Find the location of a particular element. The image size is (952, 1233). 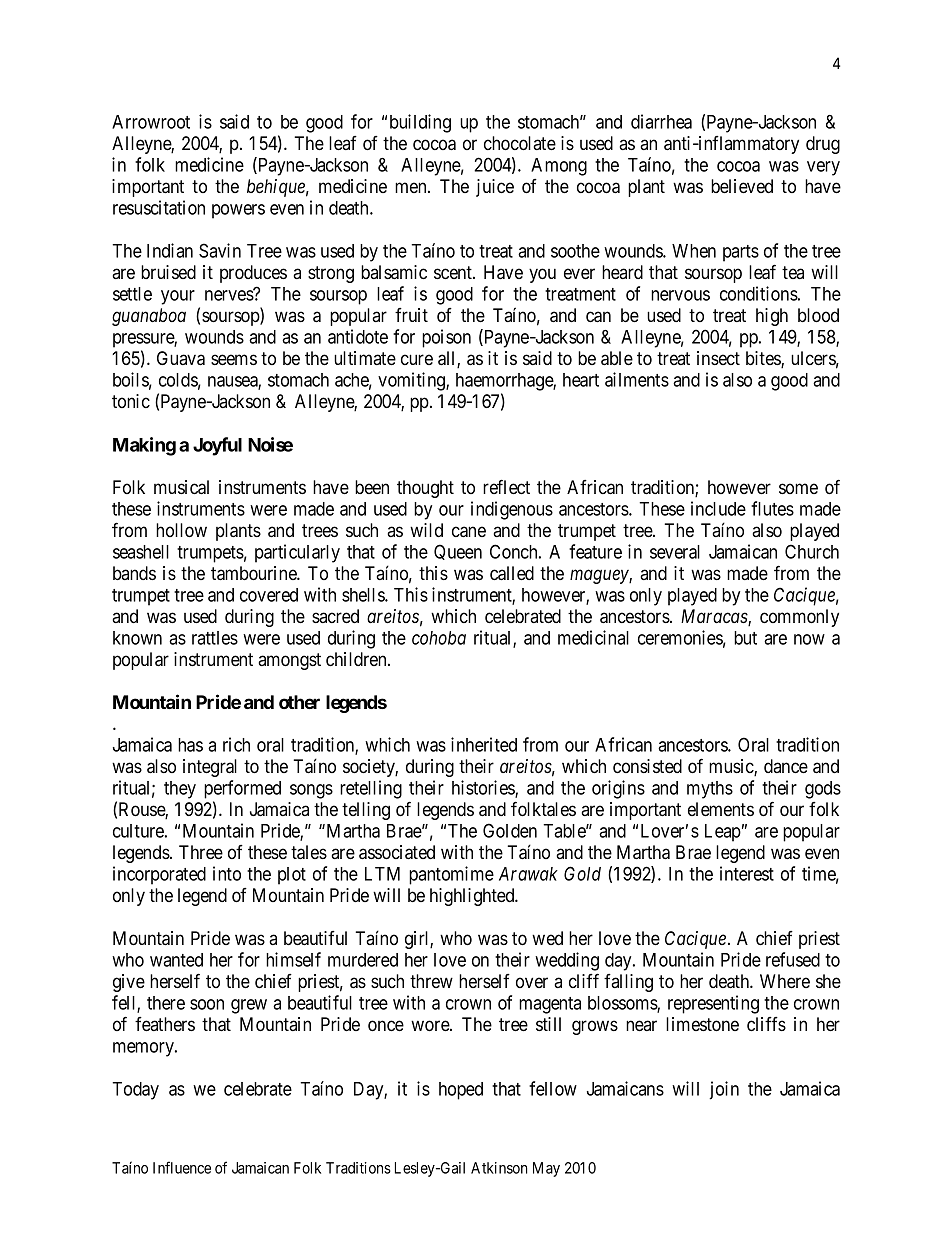

Arrowroot is located at coordinates (151, 122).
